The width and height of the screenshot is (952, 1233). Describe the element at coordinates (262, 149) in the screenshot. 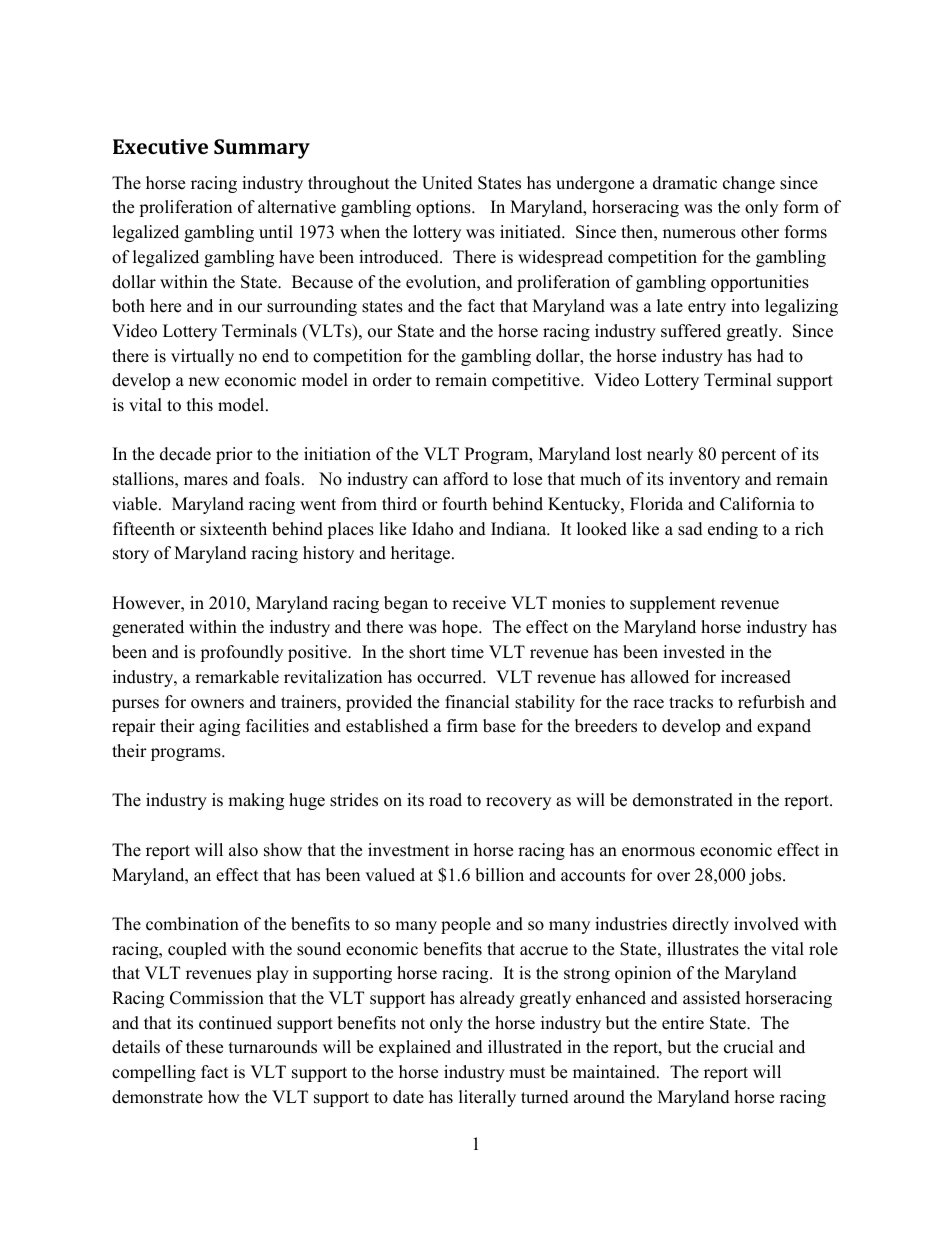

I see `Summary` at that location.
